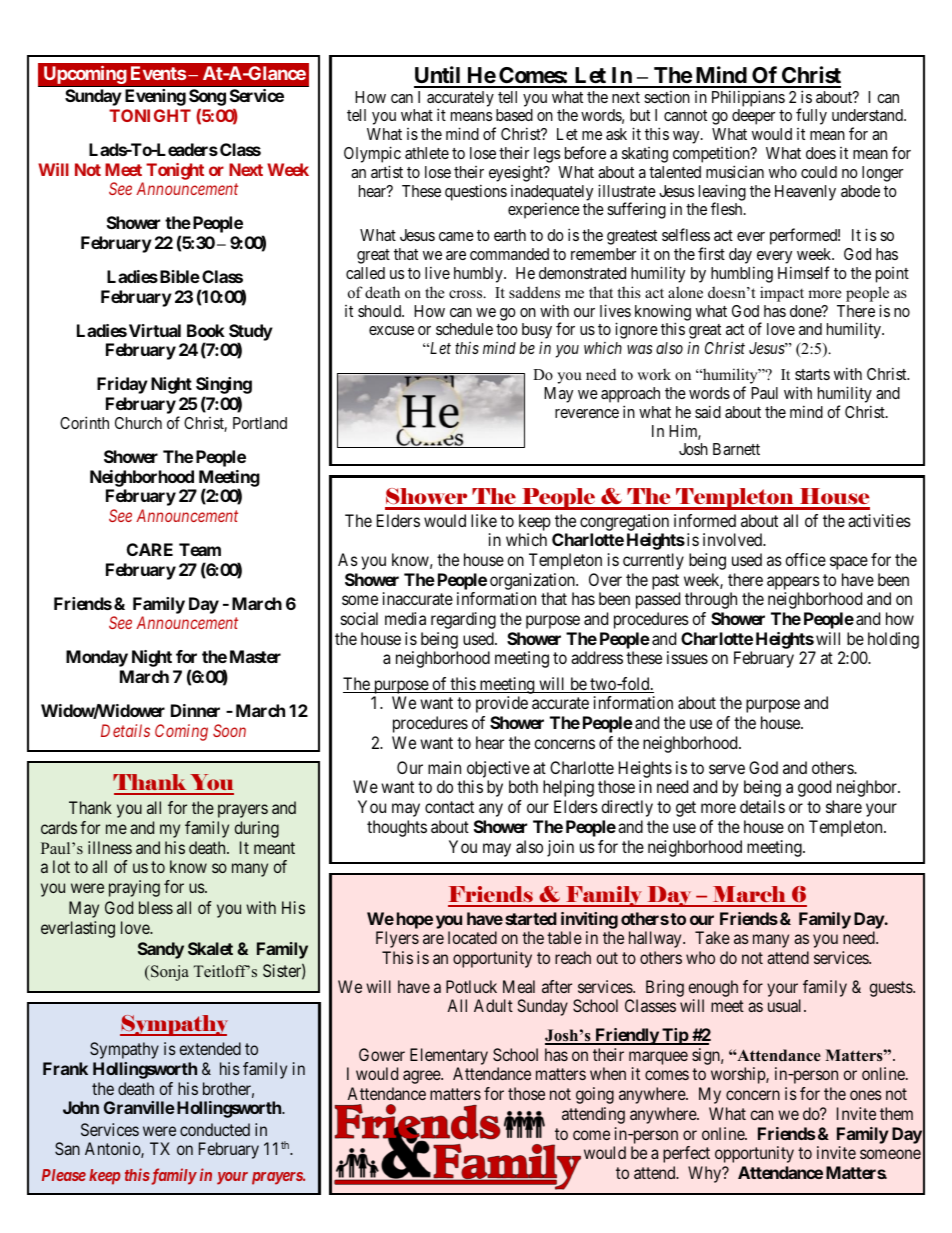  Describe the element at coordinates (372, 156) in the screenshot. I see `Olympic` at that location.
